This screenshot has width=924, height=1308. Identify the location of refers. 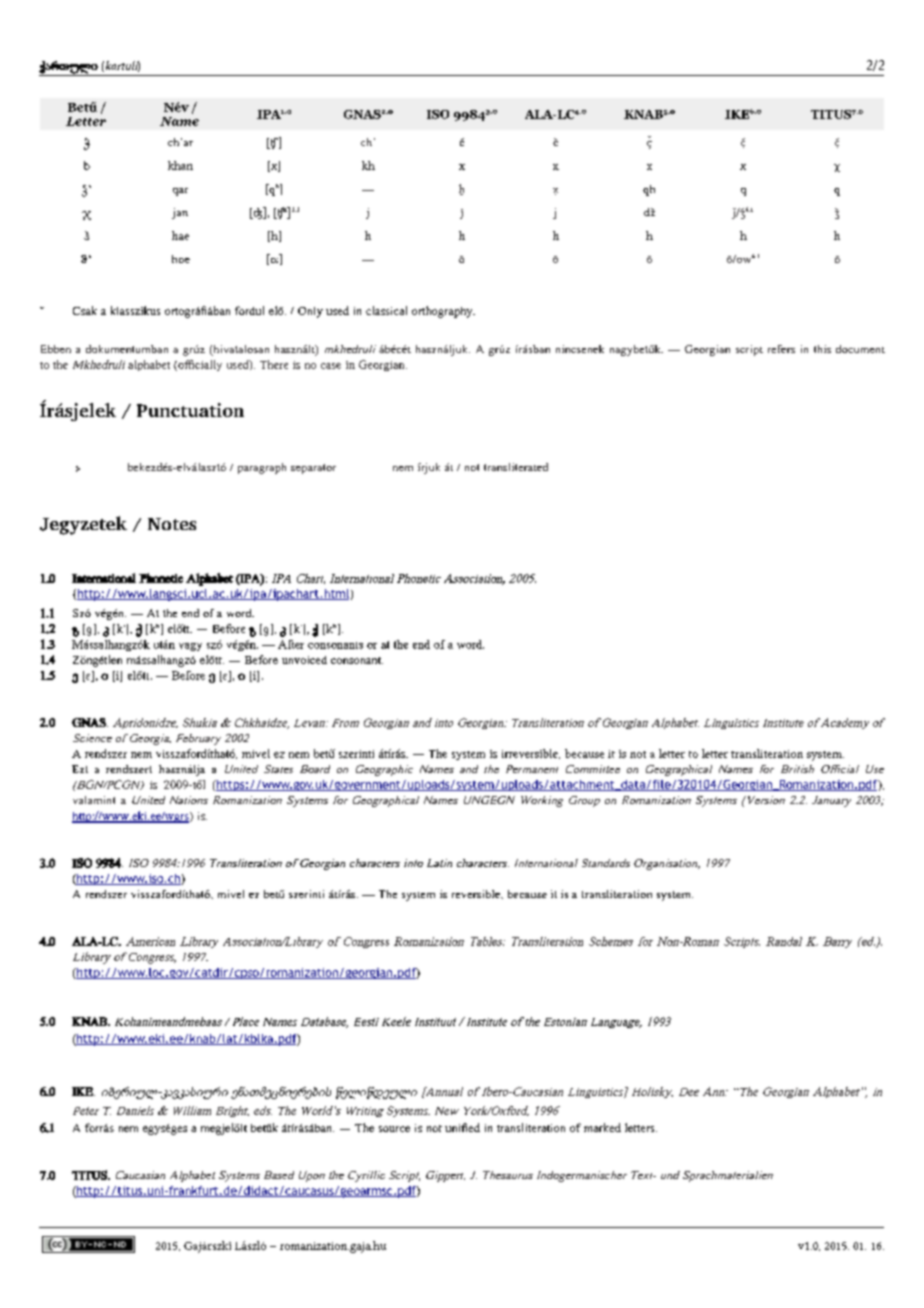
(781, 349).
